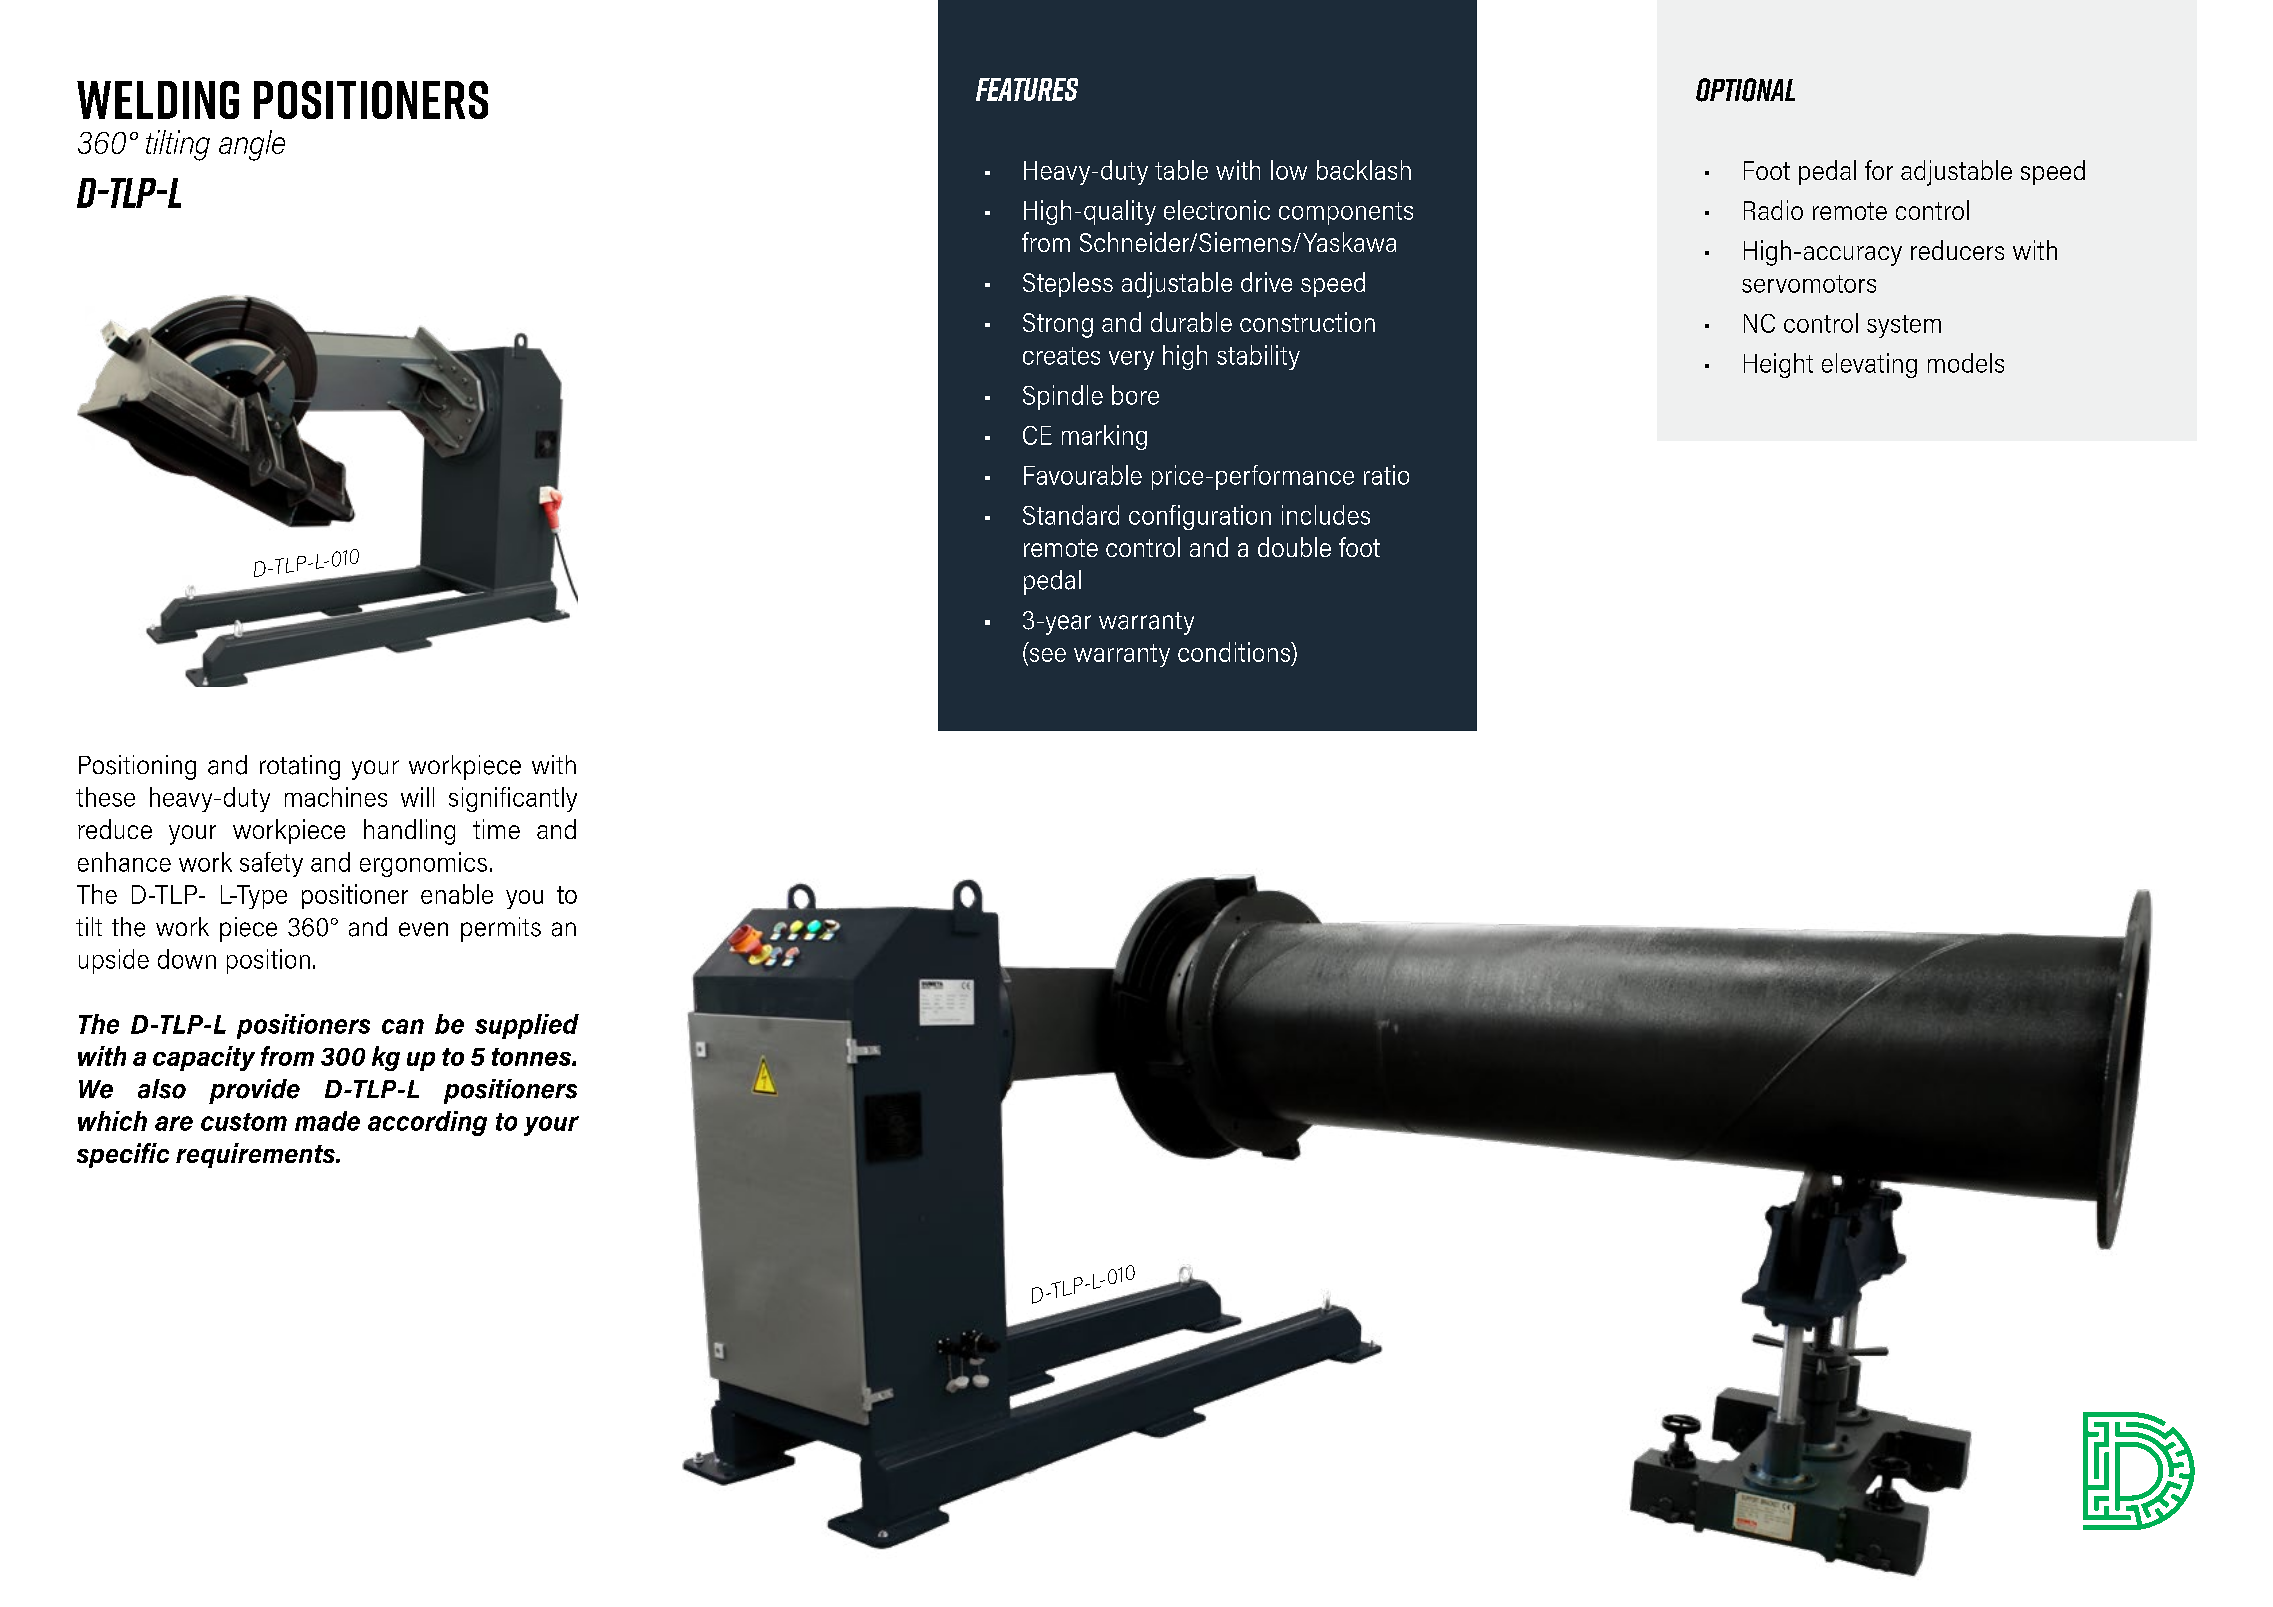 The height and width of the screenshot is (1607, 2273). What do you see at coordinates (1235, 652) in the screenshot?
I see `conditions` at bounding box center [1235, 652].
